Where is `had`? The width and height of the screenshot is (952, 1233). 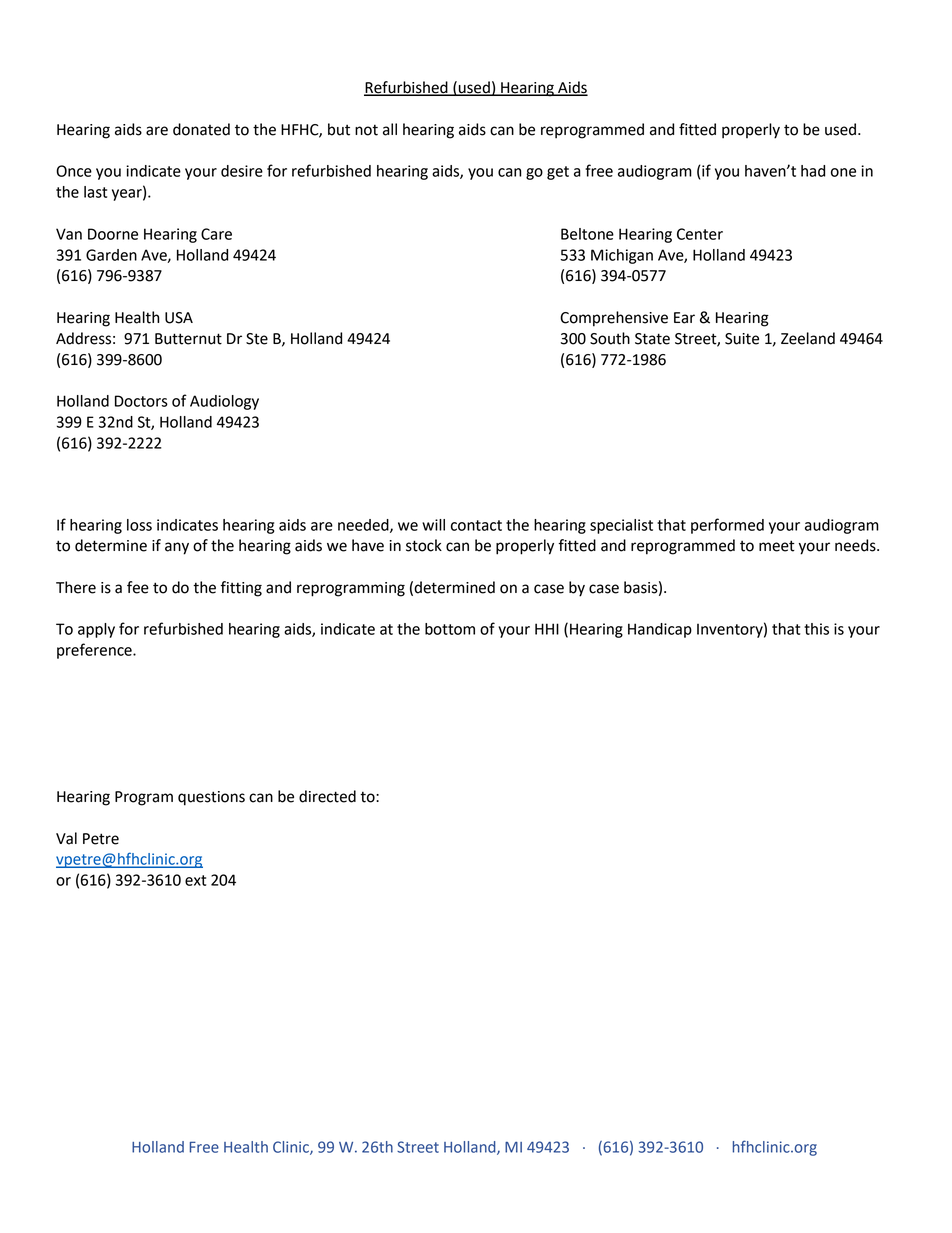 had is located at coordinates (813, 171).
